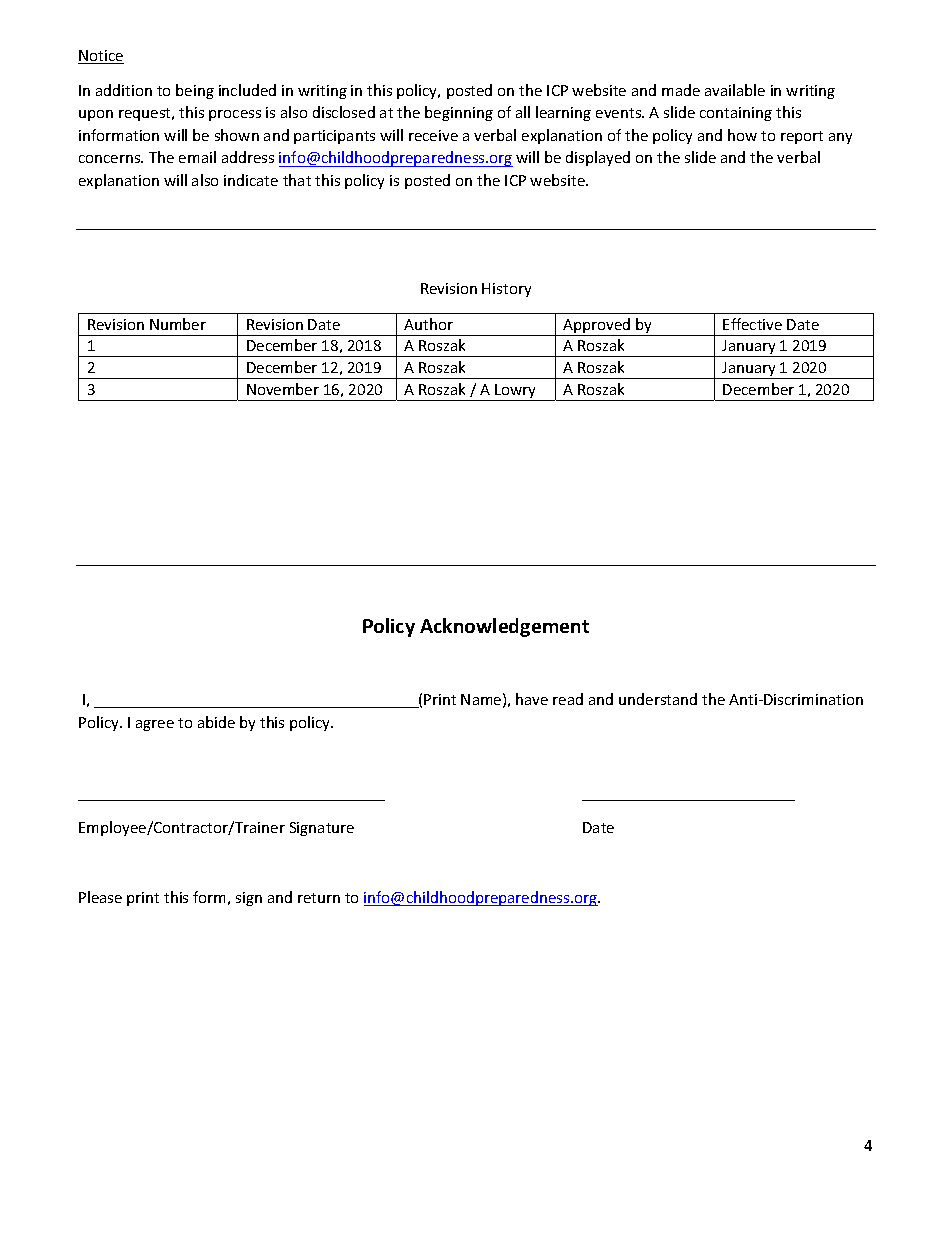 The height and width of the page is (1233, 952). What do you see at coordinates (752, 324) in the page?
I see `Effective` at bounding box center [752, 324].
